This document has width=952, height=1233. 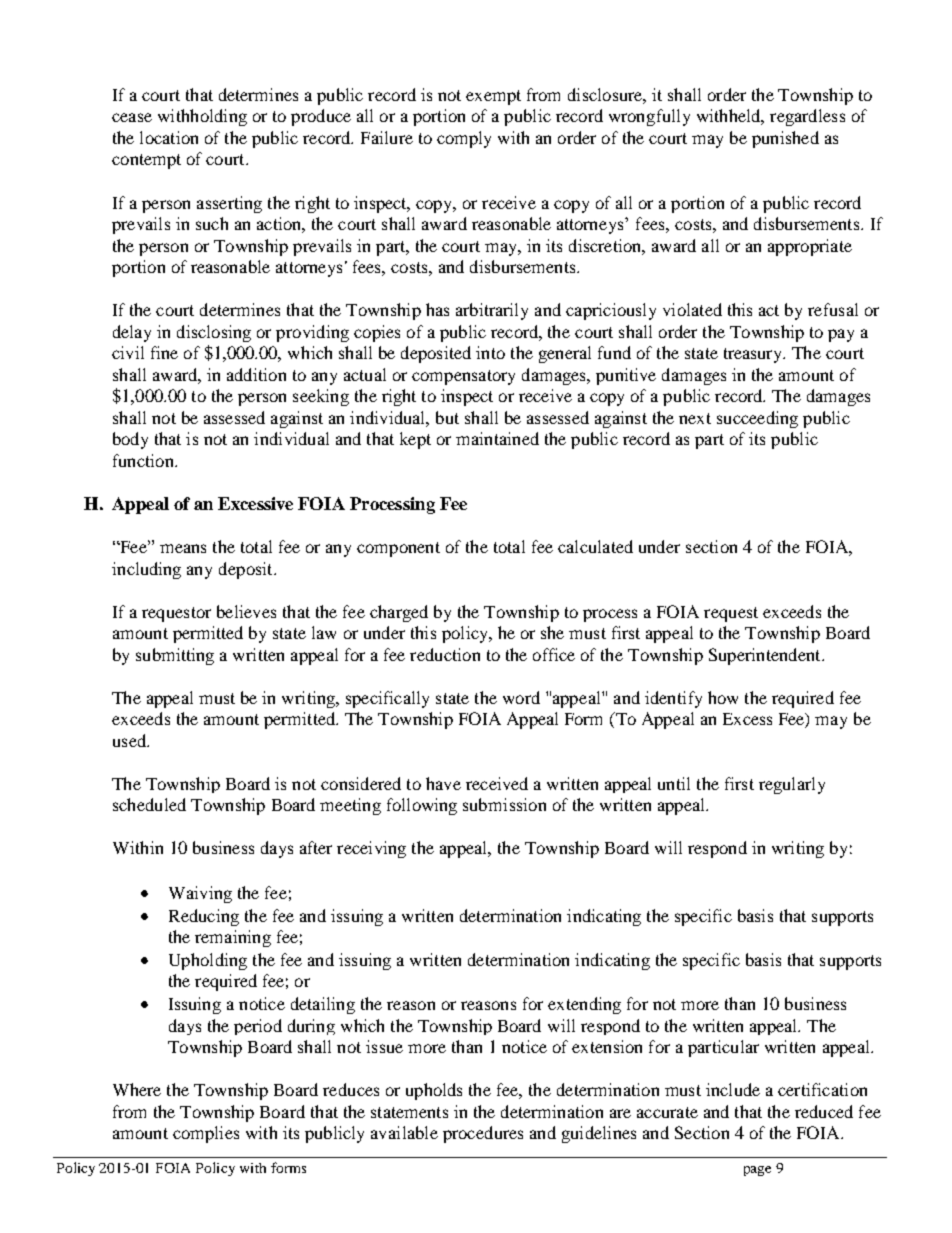 I want to click on succeeding, so click(x=757, y=419).
